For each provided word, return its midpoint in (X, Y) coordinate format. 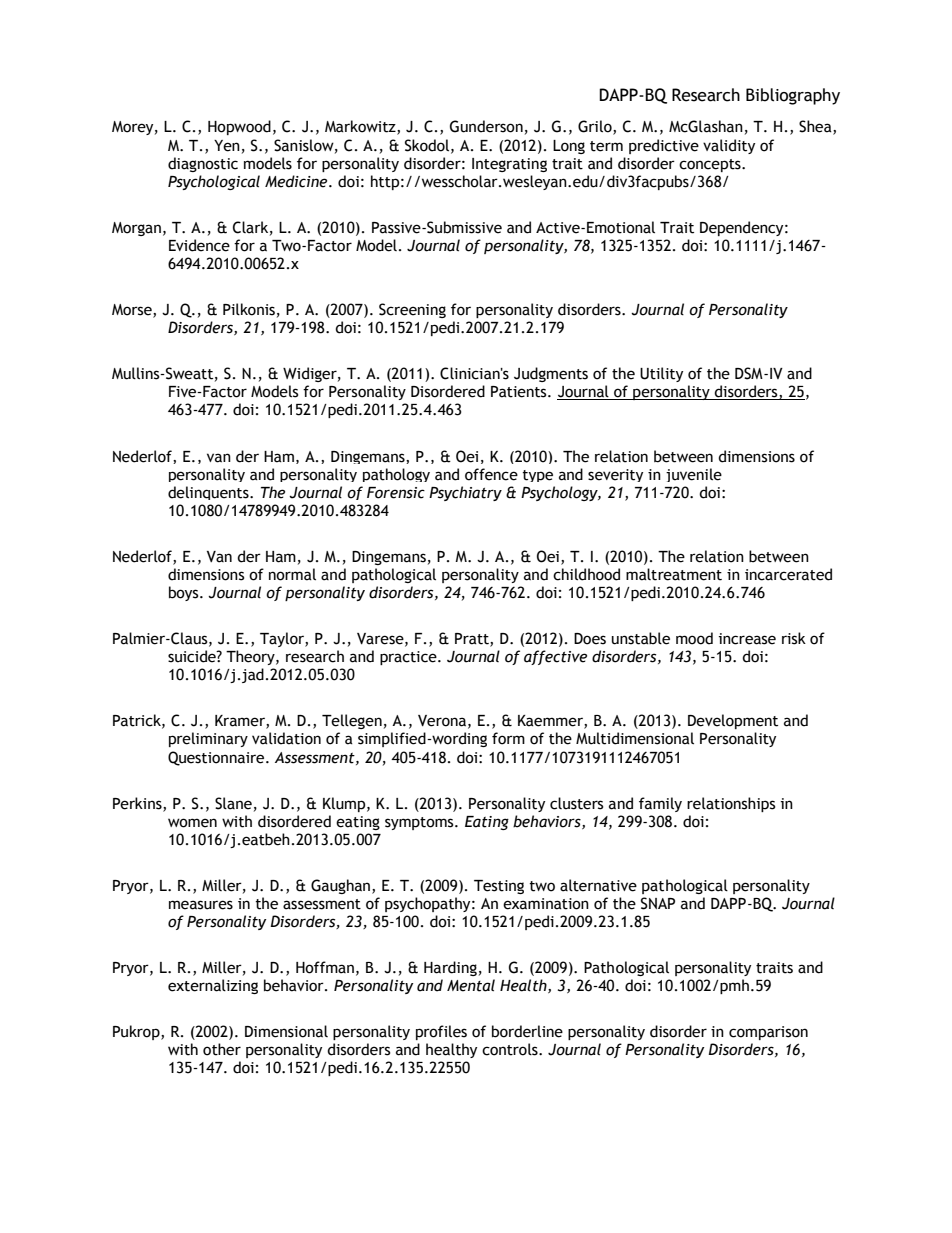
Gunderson (486, 126)
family (660, 804)
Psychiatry (465, 493)
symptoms (420, 823)
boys (185, 593)
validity (729, 146)
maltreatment (674, 574)
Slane (233, 803)
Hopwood (239, 127)
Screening (412, 310)
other (222, 1049)
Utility (661, 374)
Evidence (199, 245)
